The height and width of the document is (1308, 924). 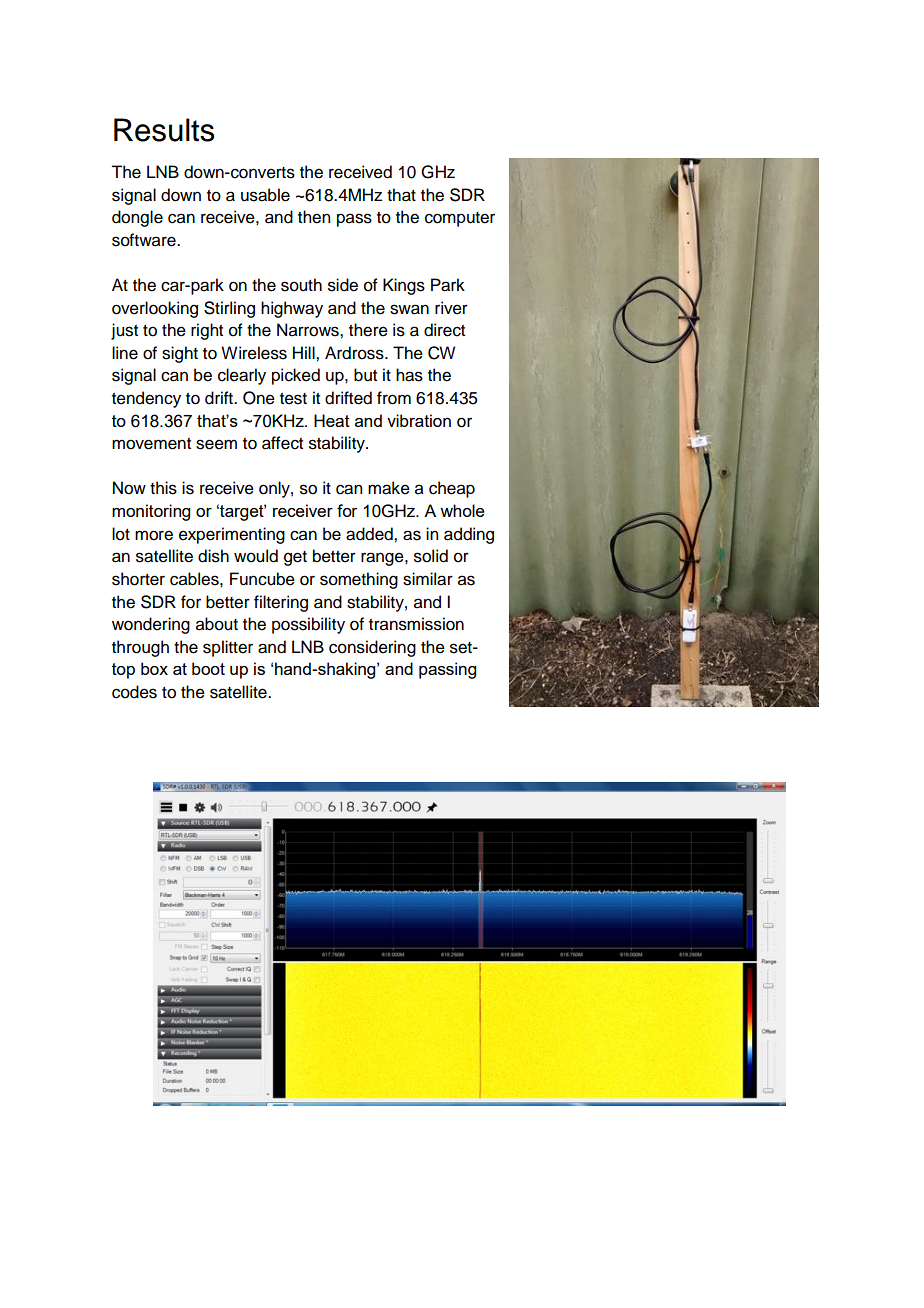 What do you see at coordinates (419, 420) in the document?
I see `vibration` at bounding box center [419, 420].
